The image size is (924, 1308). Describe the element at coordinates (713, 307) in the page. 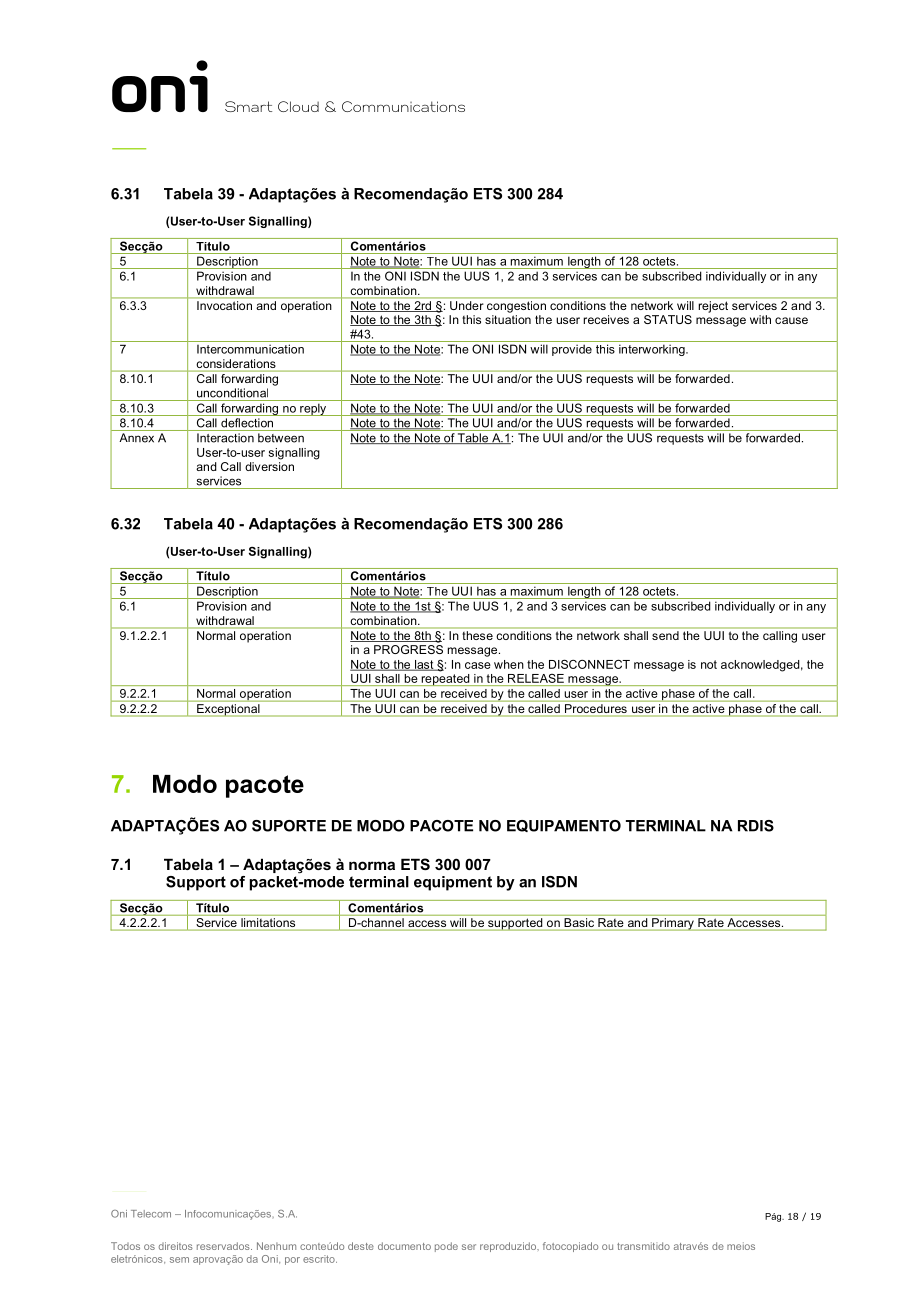

I see `reject` at that location.
